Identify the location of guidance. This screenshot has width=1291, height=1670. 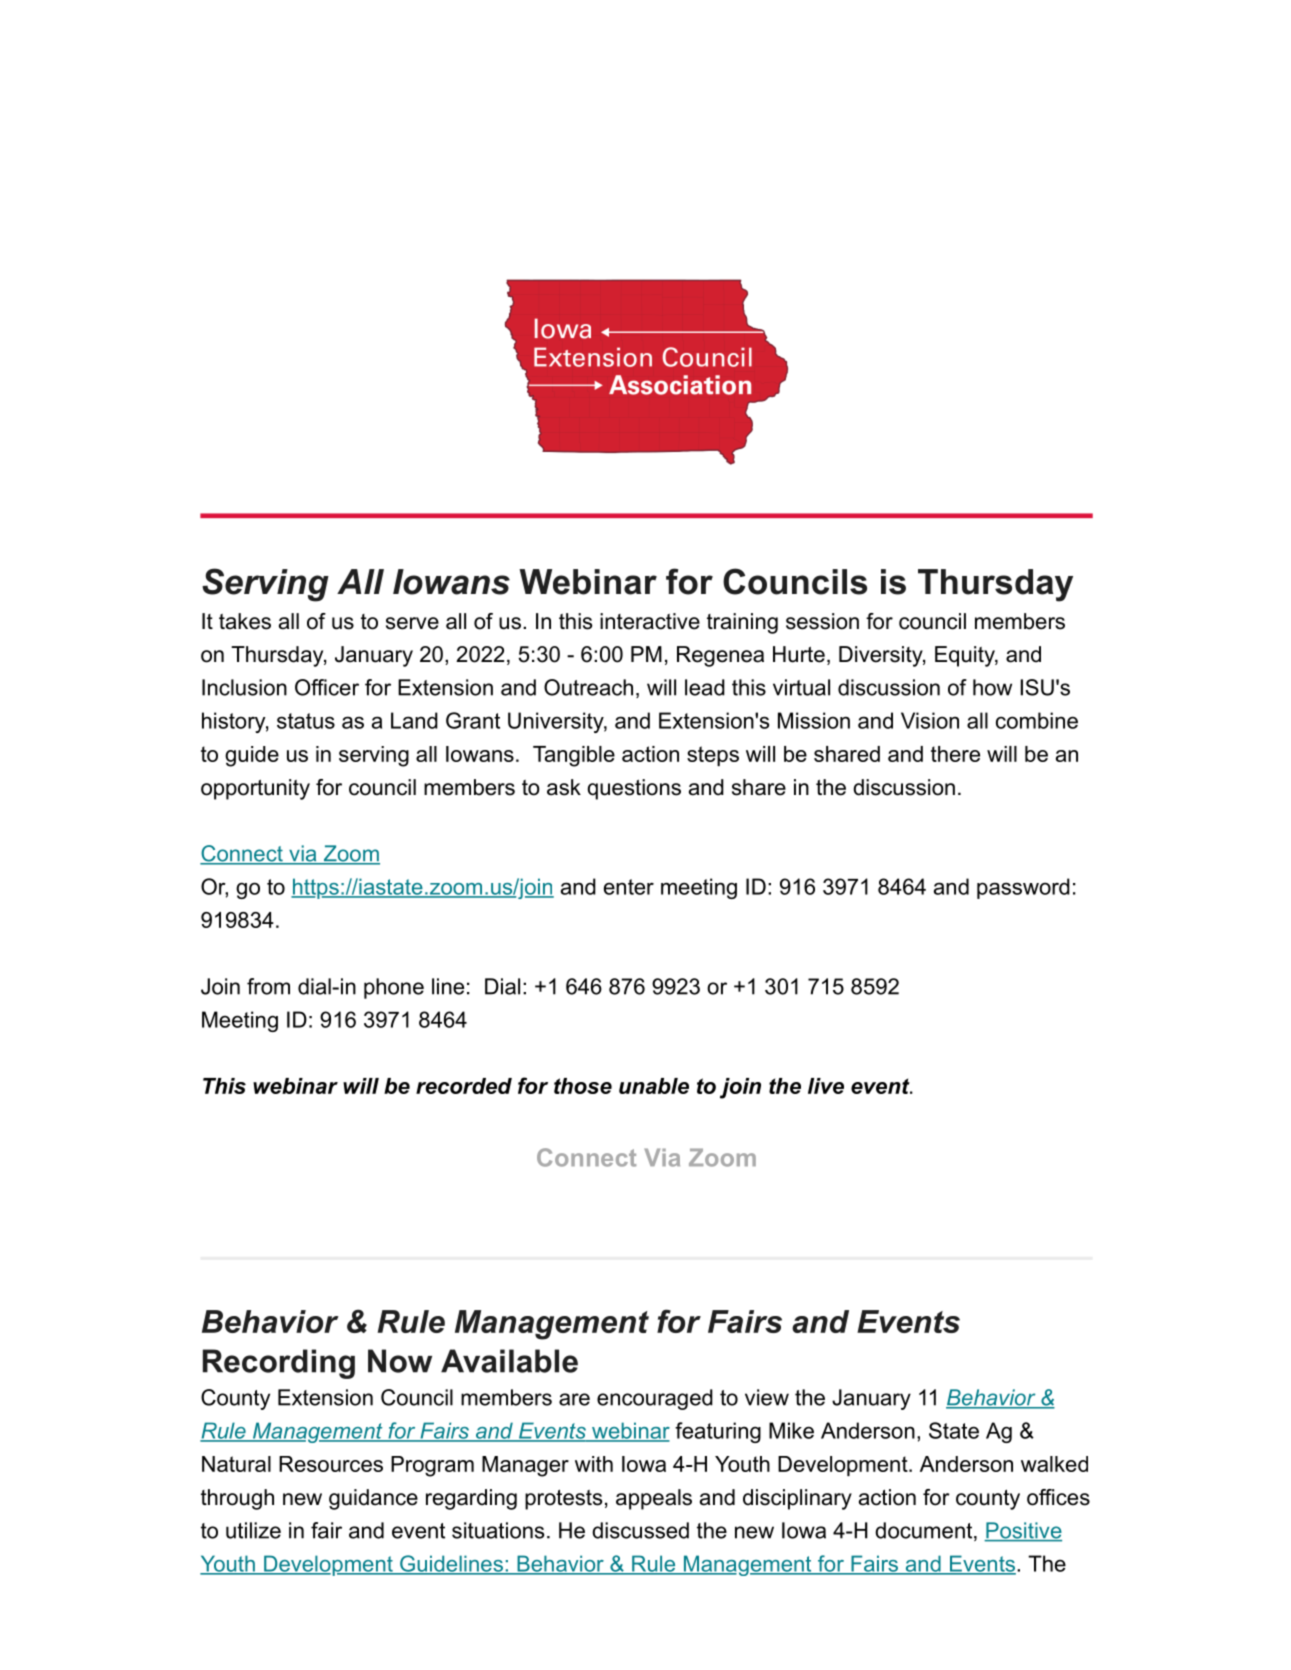
(373, 1499).
